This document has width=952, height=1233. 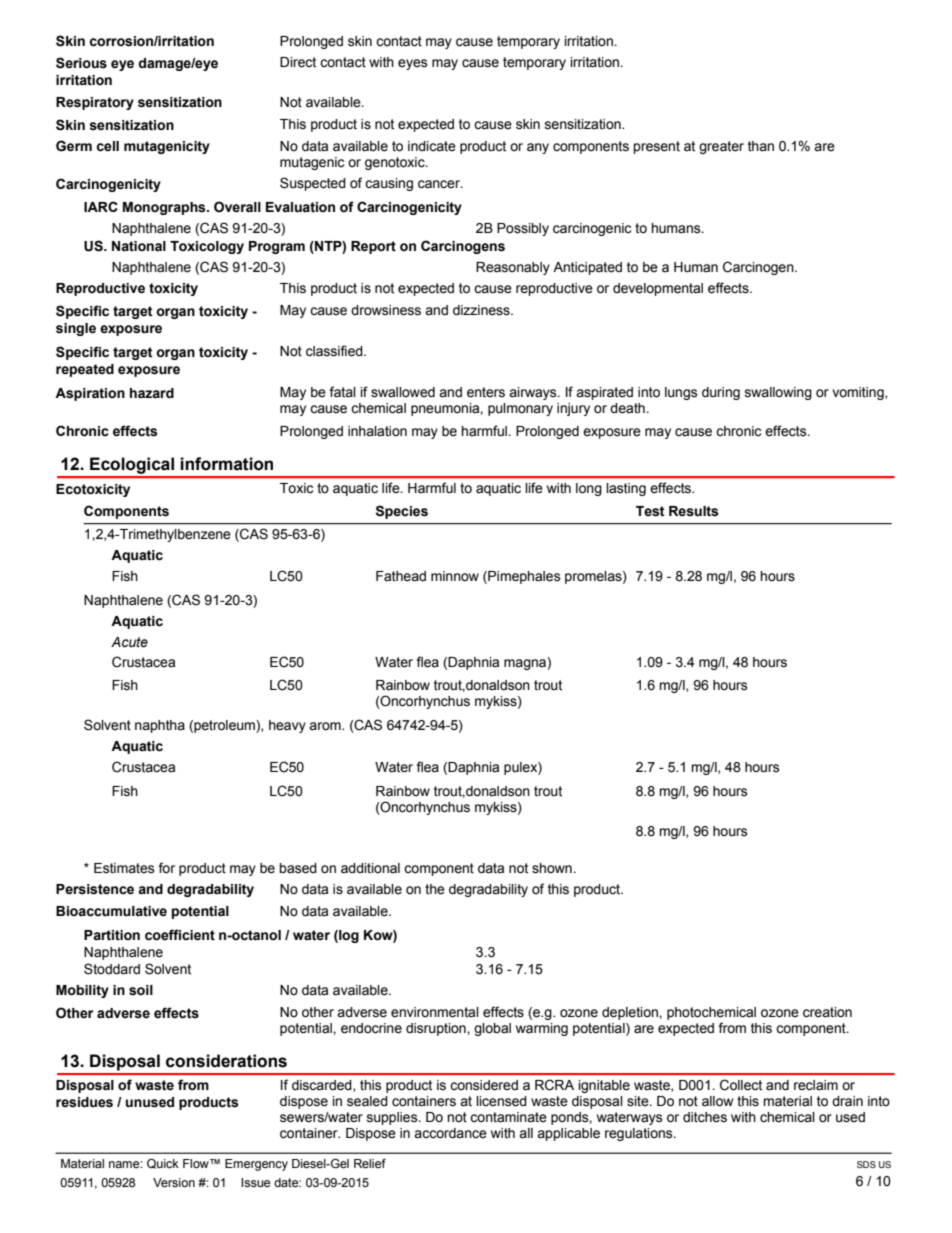 What do you see at coordinates (413, 64) in the document?
I see `eyes` at bounding box center [413, 64].
